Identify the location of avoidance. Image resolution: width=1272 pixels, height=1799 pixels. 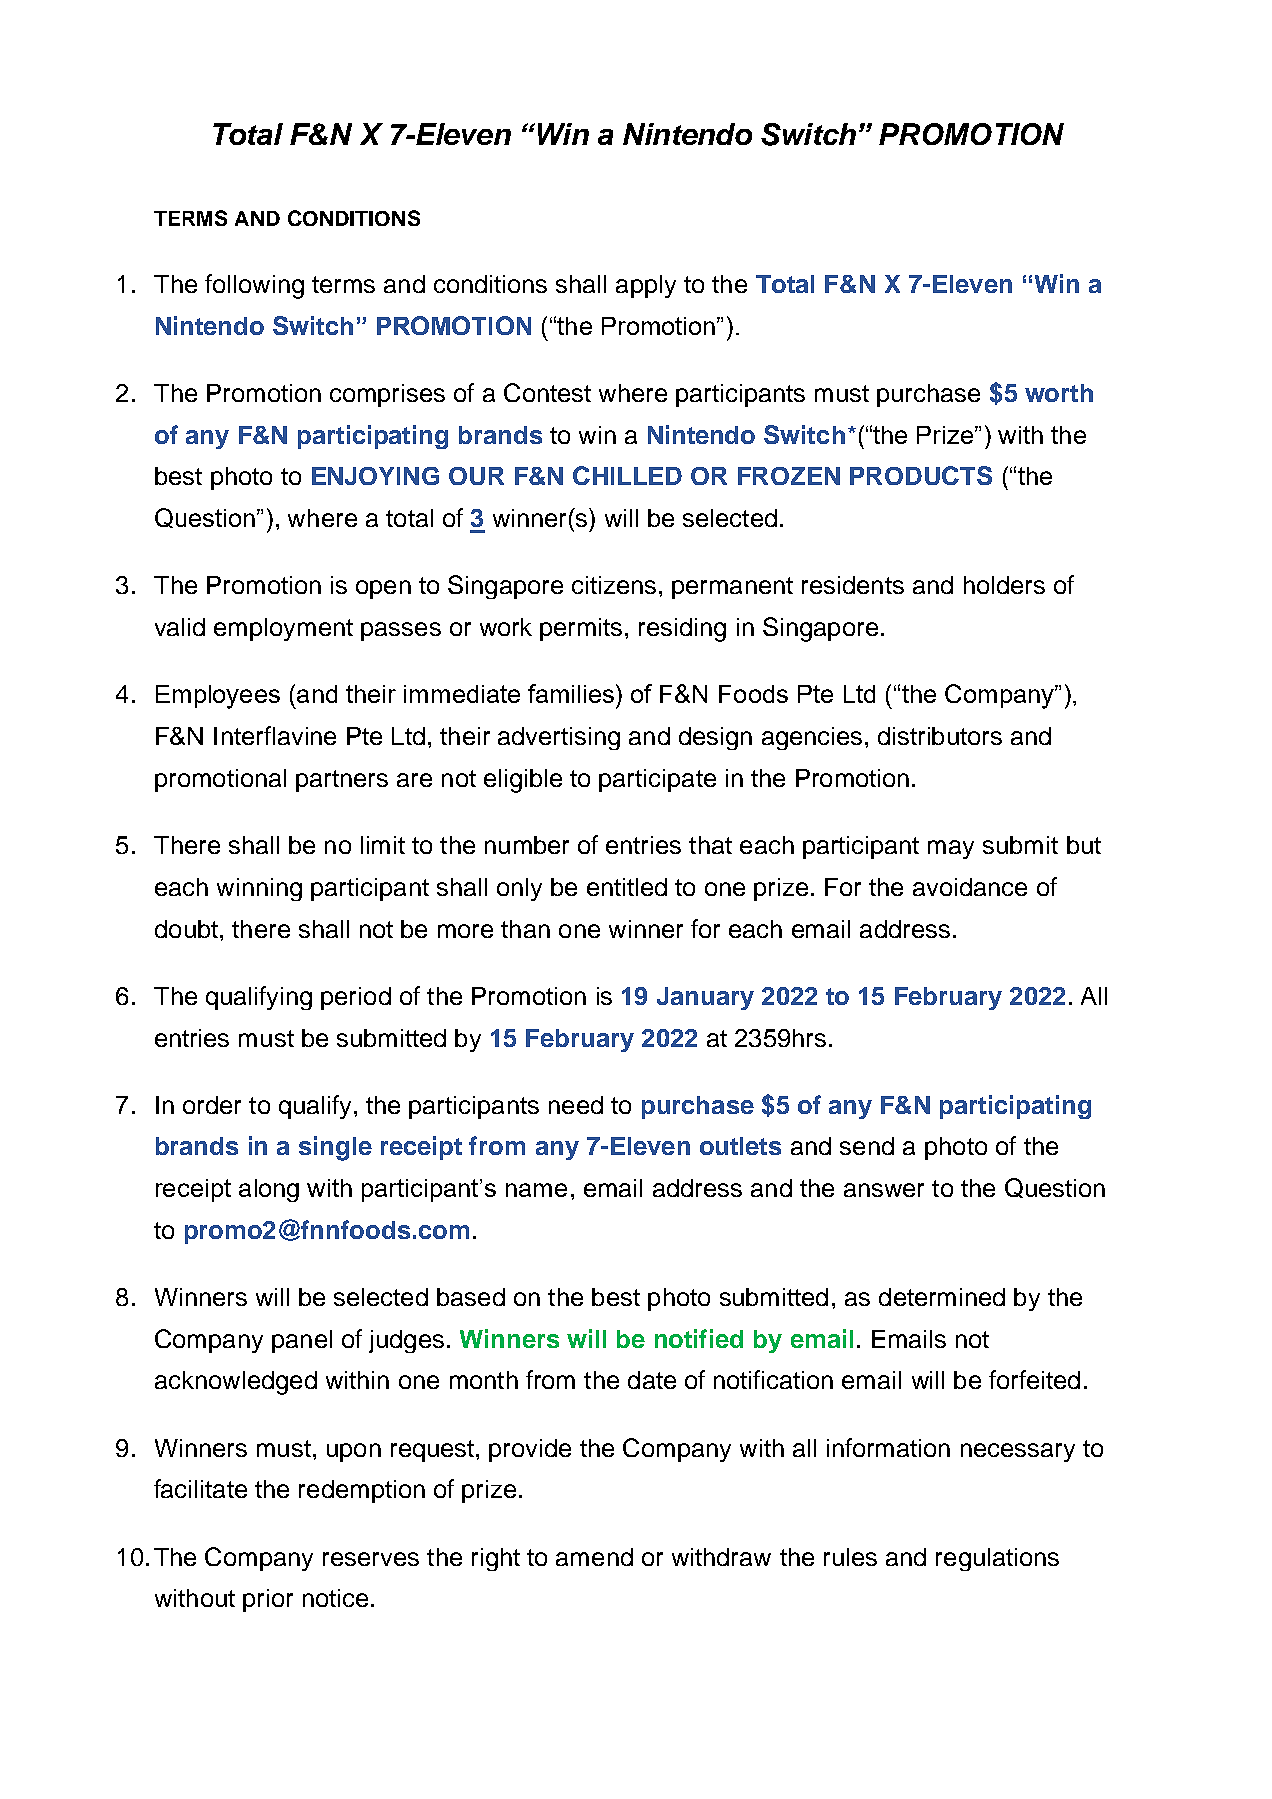
(970, 887).
